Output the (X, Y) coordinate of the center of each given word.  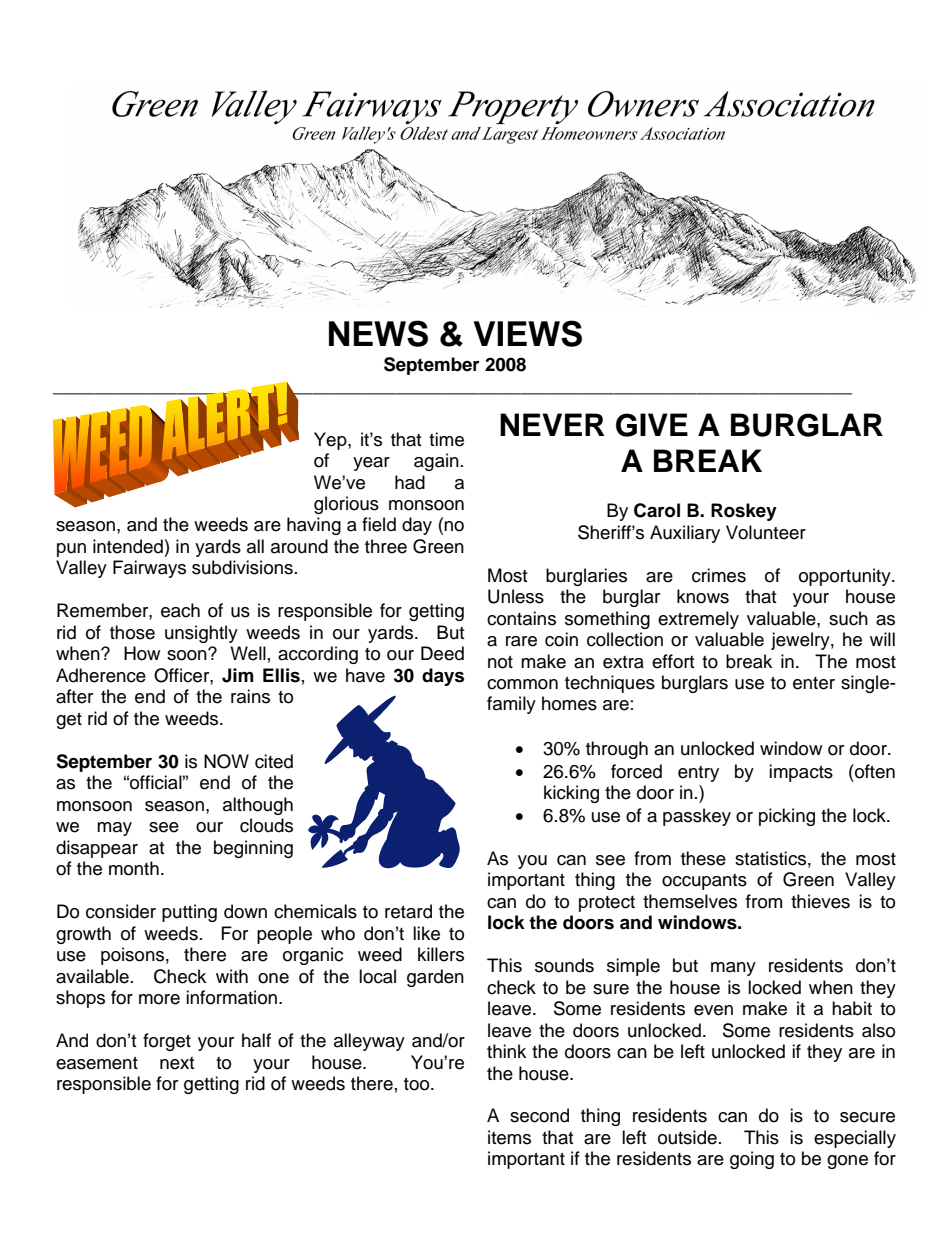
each (180, 610)
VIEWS (527, 333)
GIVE (652, 425)
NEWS (378, 333)
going (752, 1160)
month (134, 868)
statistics (770, 858)
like (426, 933)
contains (521, 618)
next (177, 1063)
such (848, 618)
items (509, 1137)
